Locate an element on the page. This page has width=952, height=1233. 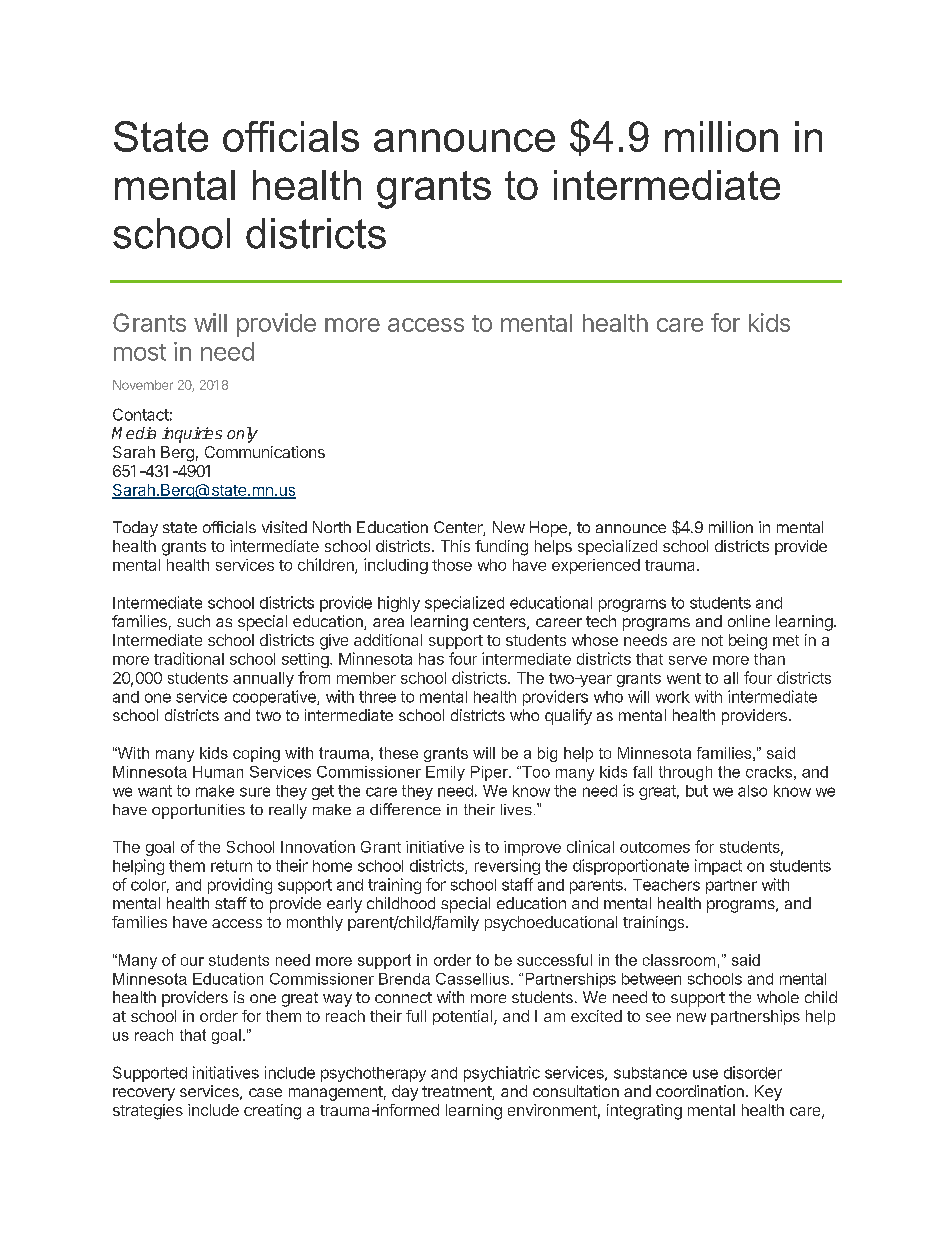
Emily is located at coordinates (445, 773).
